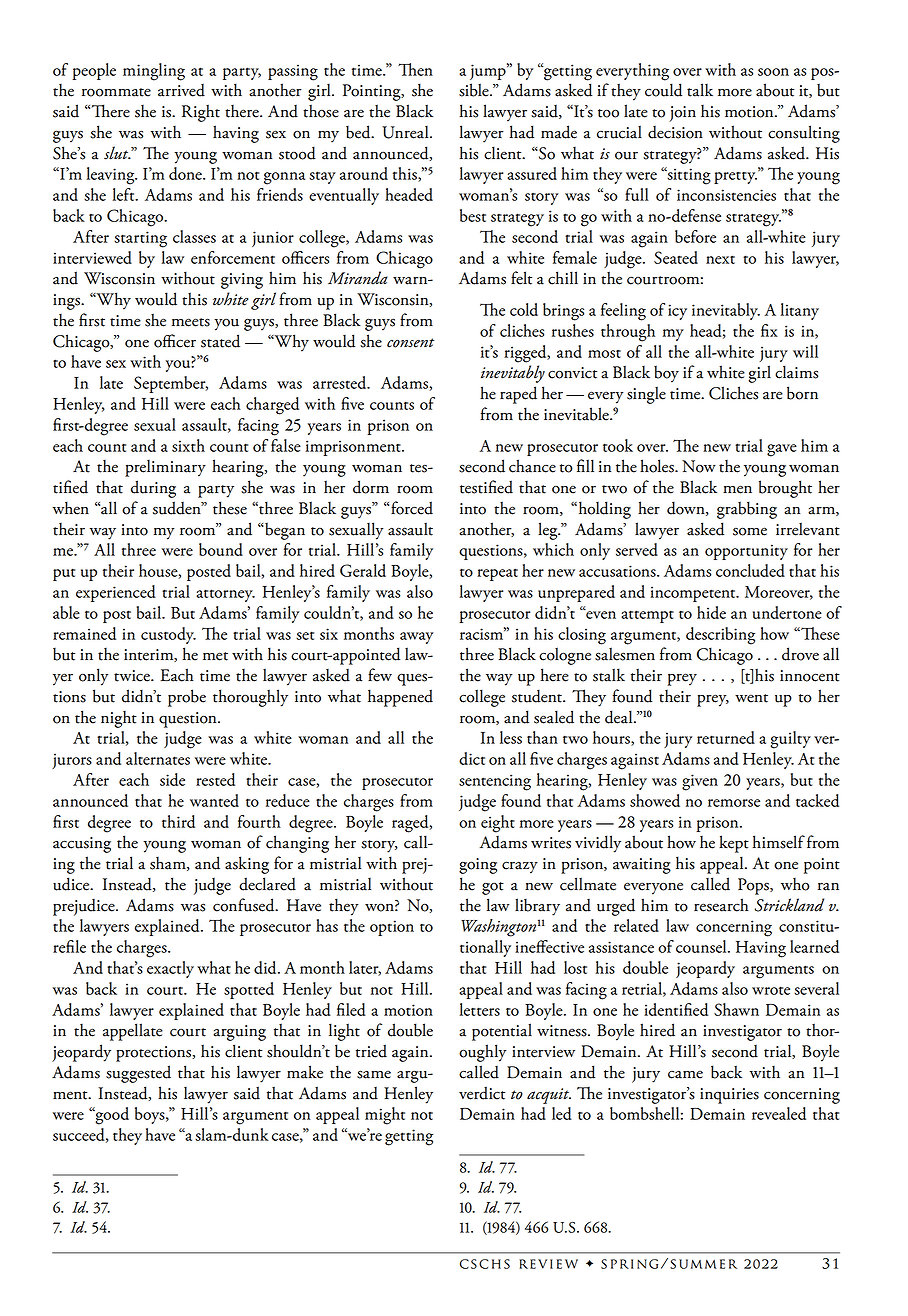 Image resolution: width=908 pixels, height=1316 pixels. Describe the element at coordinates (682, 114) in the document. I see `join` at that location.
